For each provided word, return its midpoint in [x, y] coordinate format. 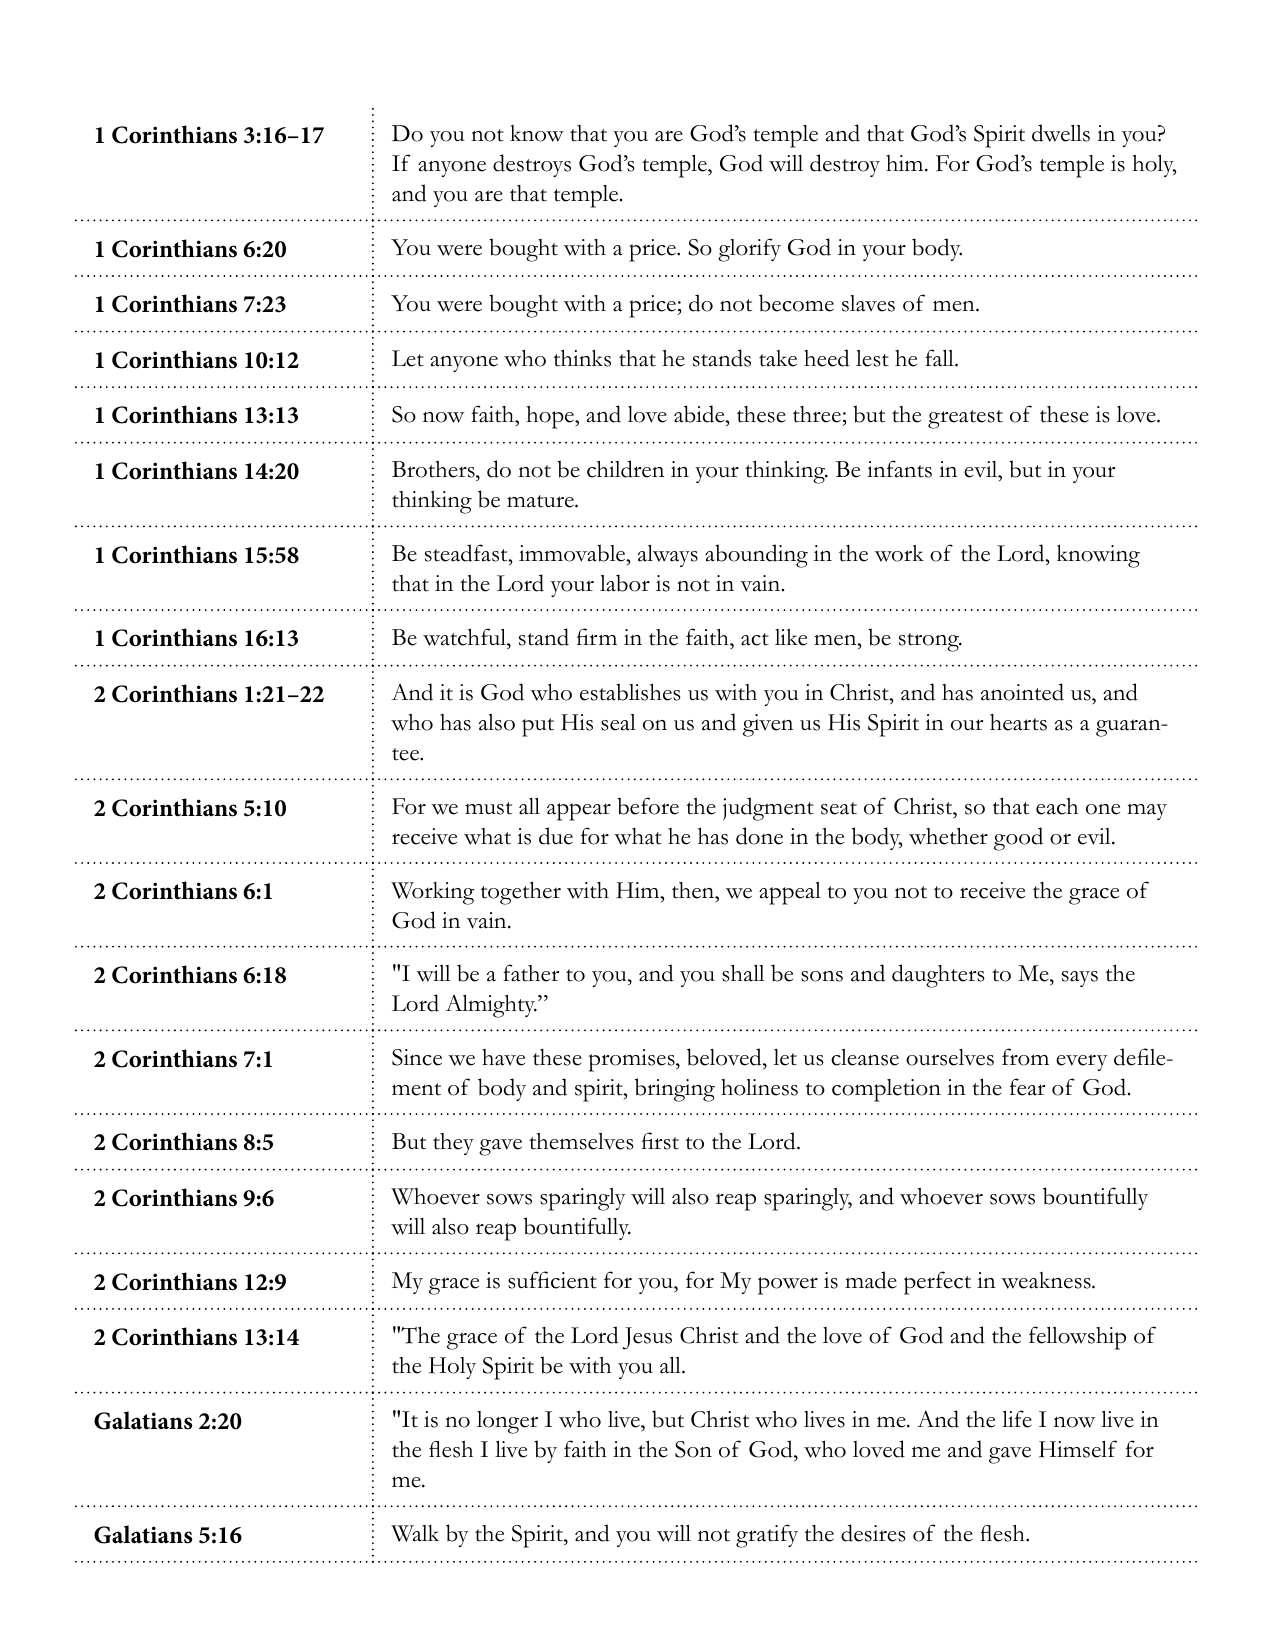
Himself [1078, 1449]
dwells [1061, 133]
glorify [749, 250]
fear [1027, 1087]
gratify [767, 1536]
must [488, 808]
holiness [759, 1087]
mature [541, 501]
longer [507, 1422]
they [453, 1144]
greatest [965, 419]
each [1057, 806]
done [759, 836]
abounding [756, 556]
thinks [582, 358]
